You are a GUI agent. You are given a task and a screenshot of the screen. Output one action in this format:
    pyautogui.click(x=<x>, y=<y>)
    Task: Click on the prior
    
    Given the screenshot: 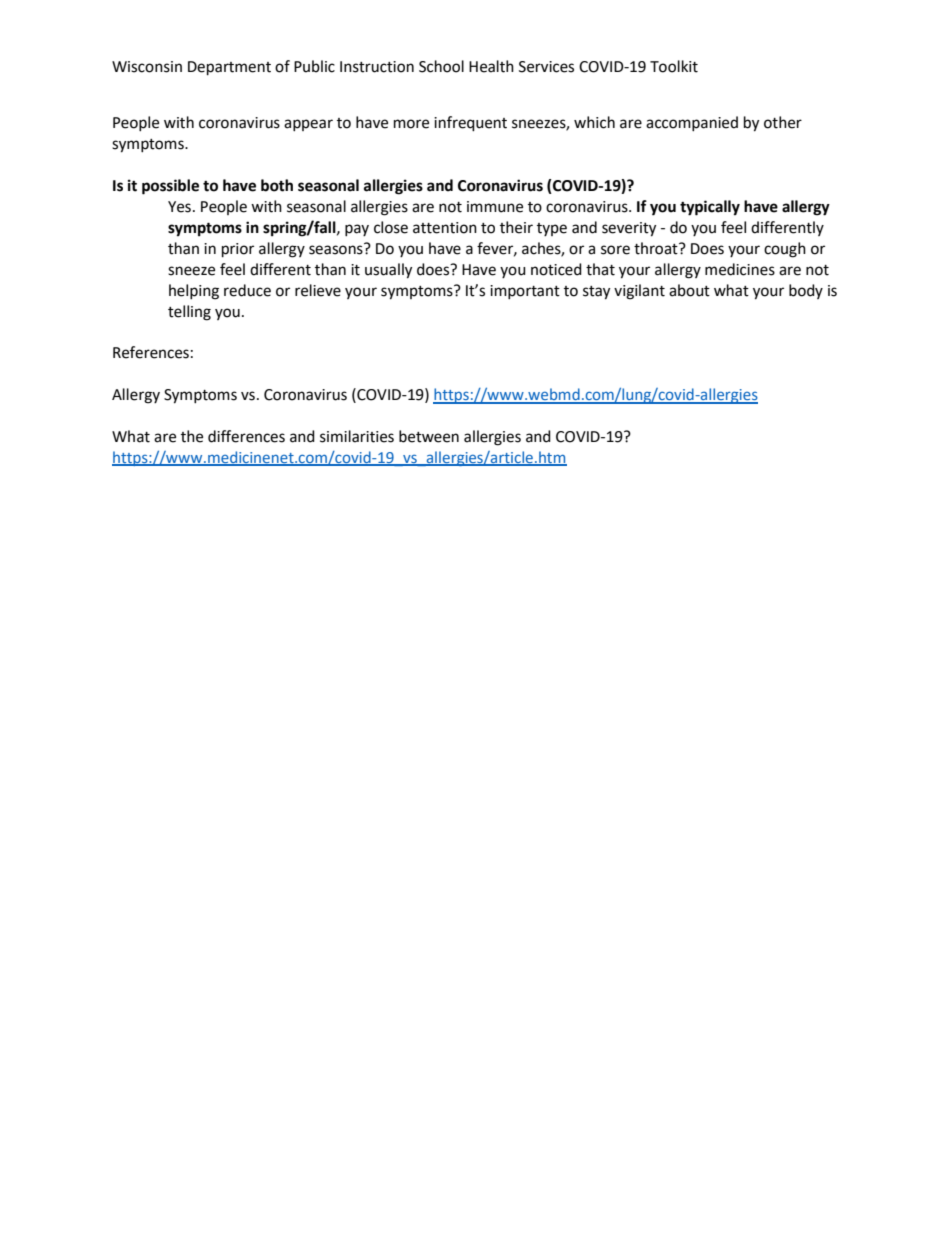 What is the action you would take?
    pyautogui.click(x=238, y=250)
